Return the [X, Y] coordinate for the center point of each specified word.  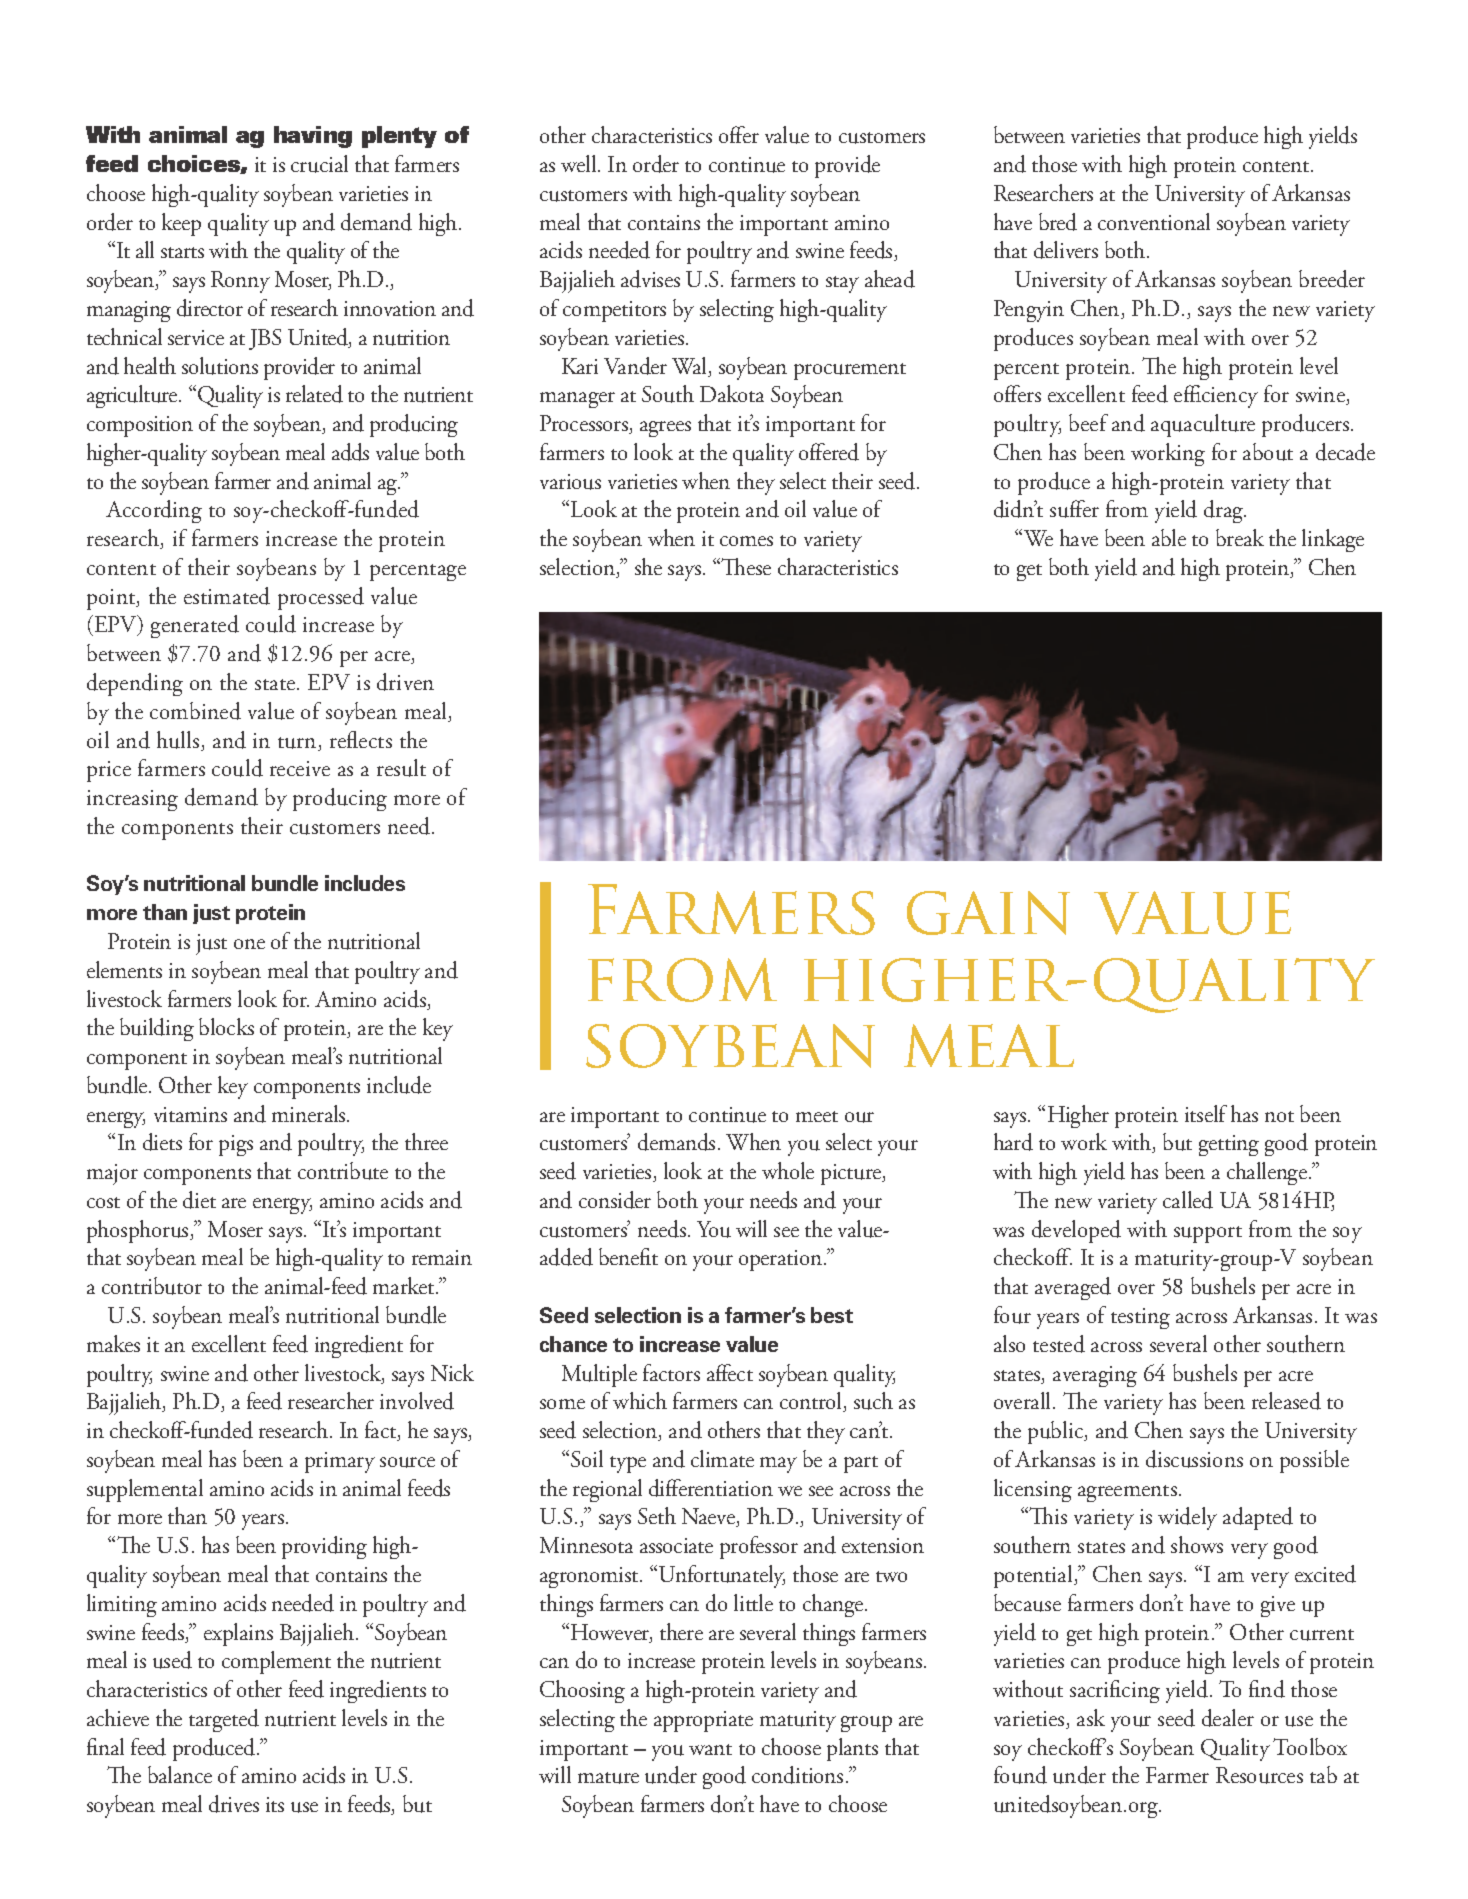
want [710, 1749]
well [580, 163]
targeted [224, 1720]
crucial [319, 164]
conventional [1154, 221]
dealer [1228, 1718]
